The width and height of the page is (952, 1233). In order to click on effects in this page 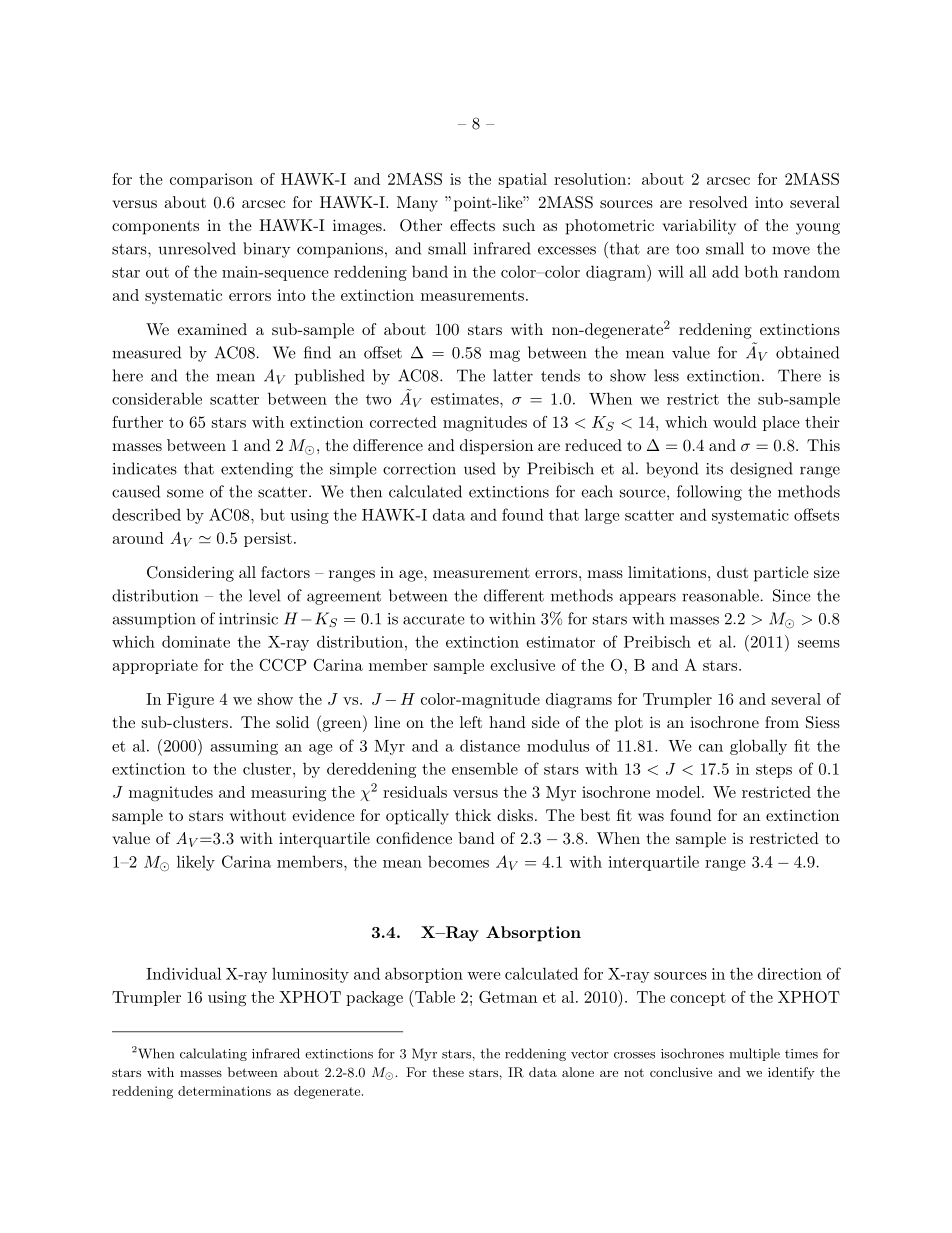, I will do `click(472, 225)`.
